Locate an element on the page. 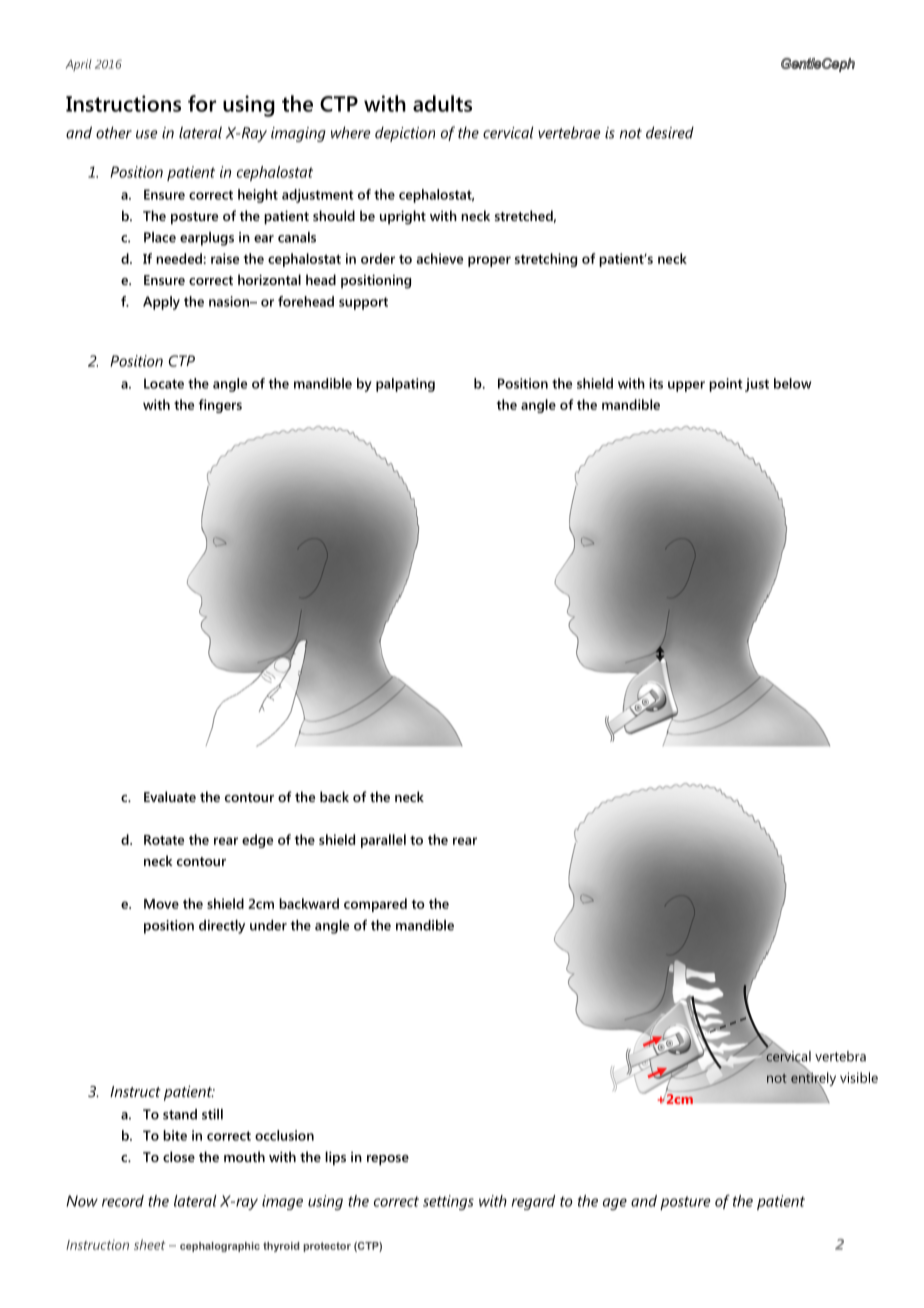 The height and width of the image is (1308, 924). fingers is located at coordinates (220, 406).
